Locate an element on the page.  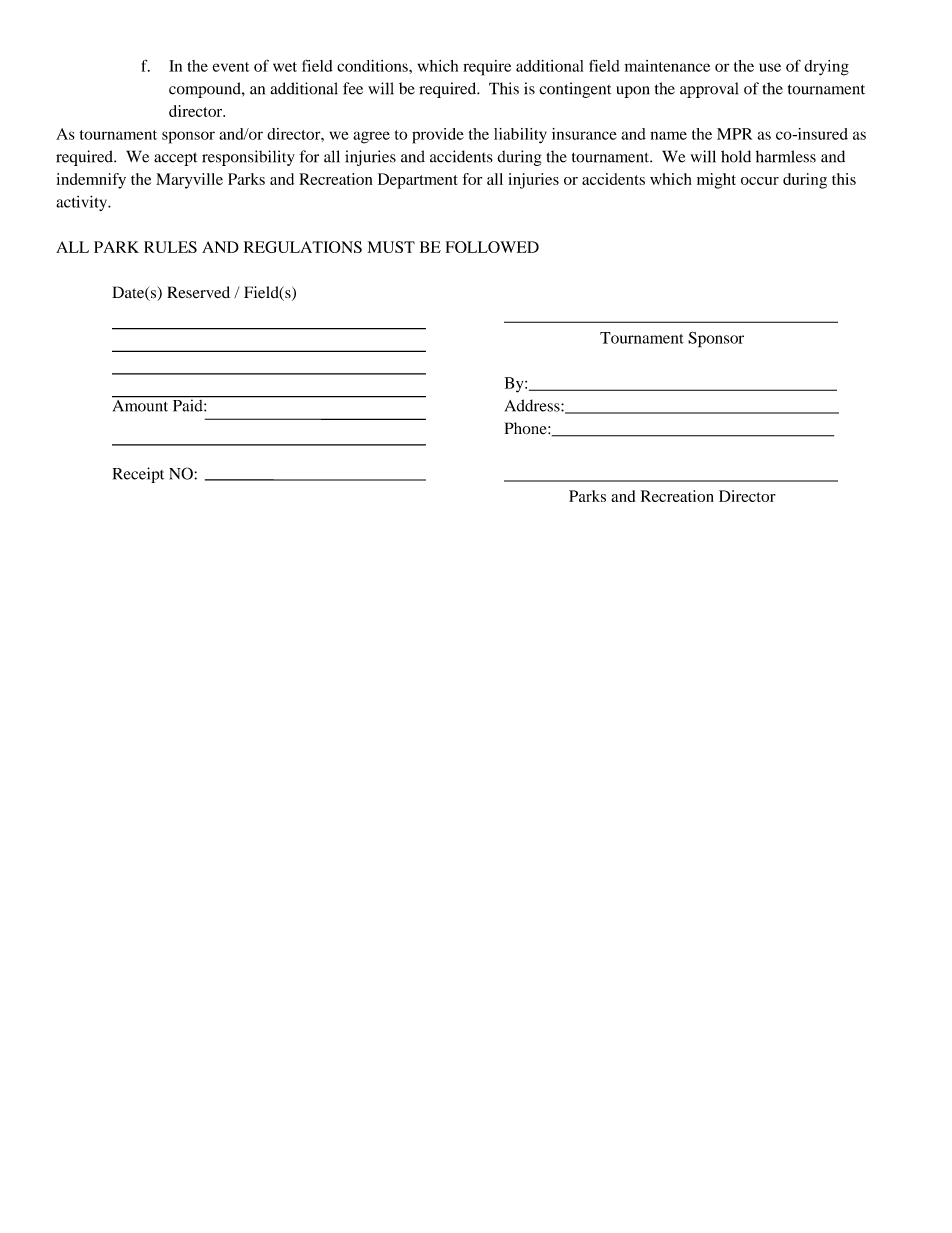
use is located at coordinates (770, 67).
